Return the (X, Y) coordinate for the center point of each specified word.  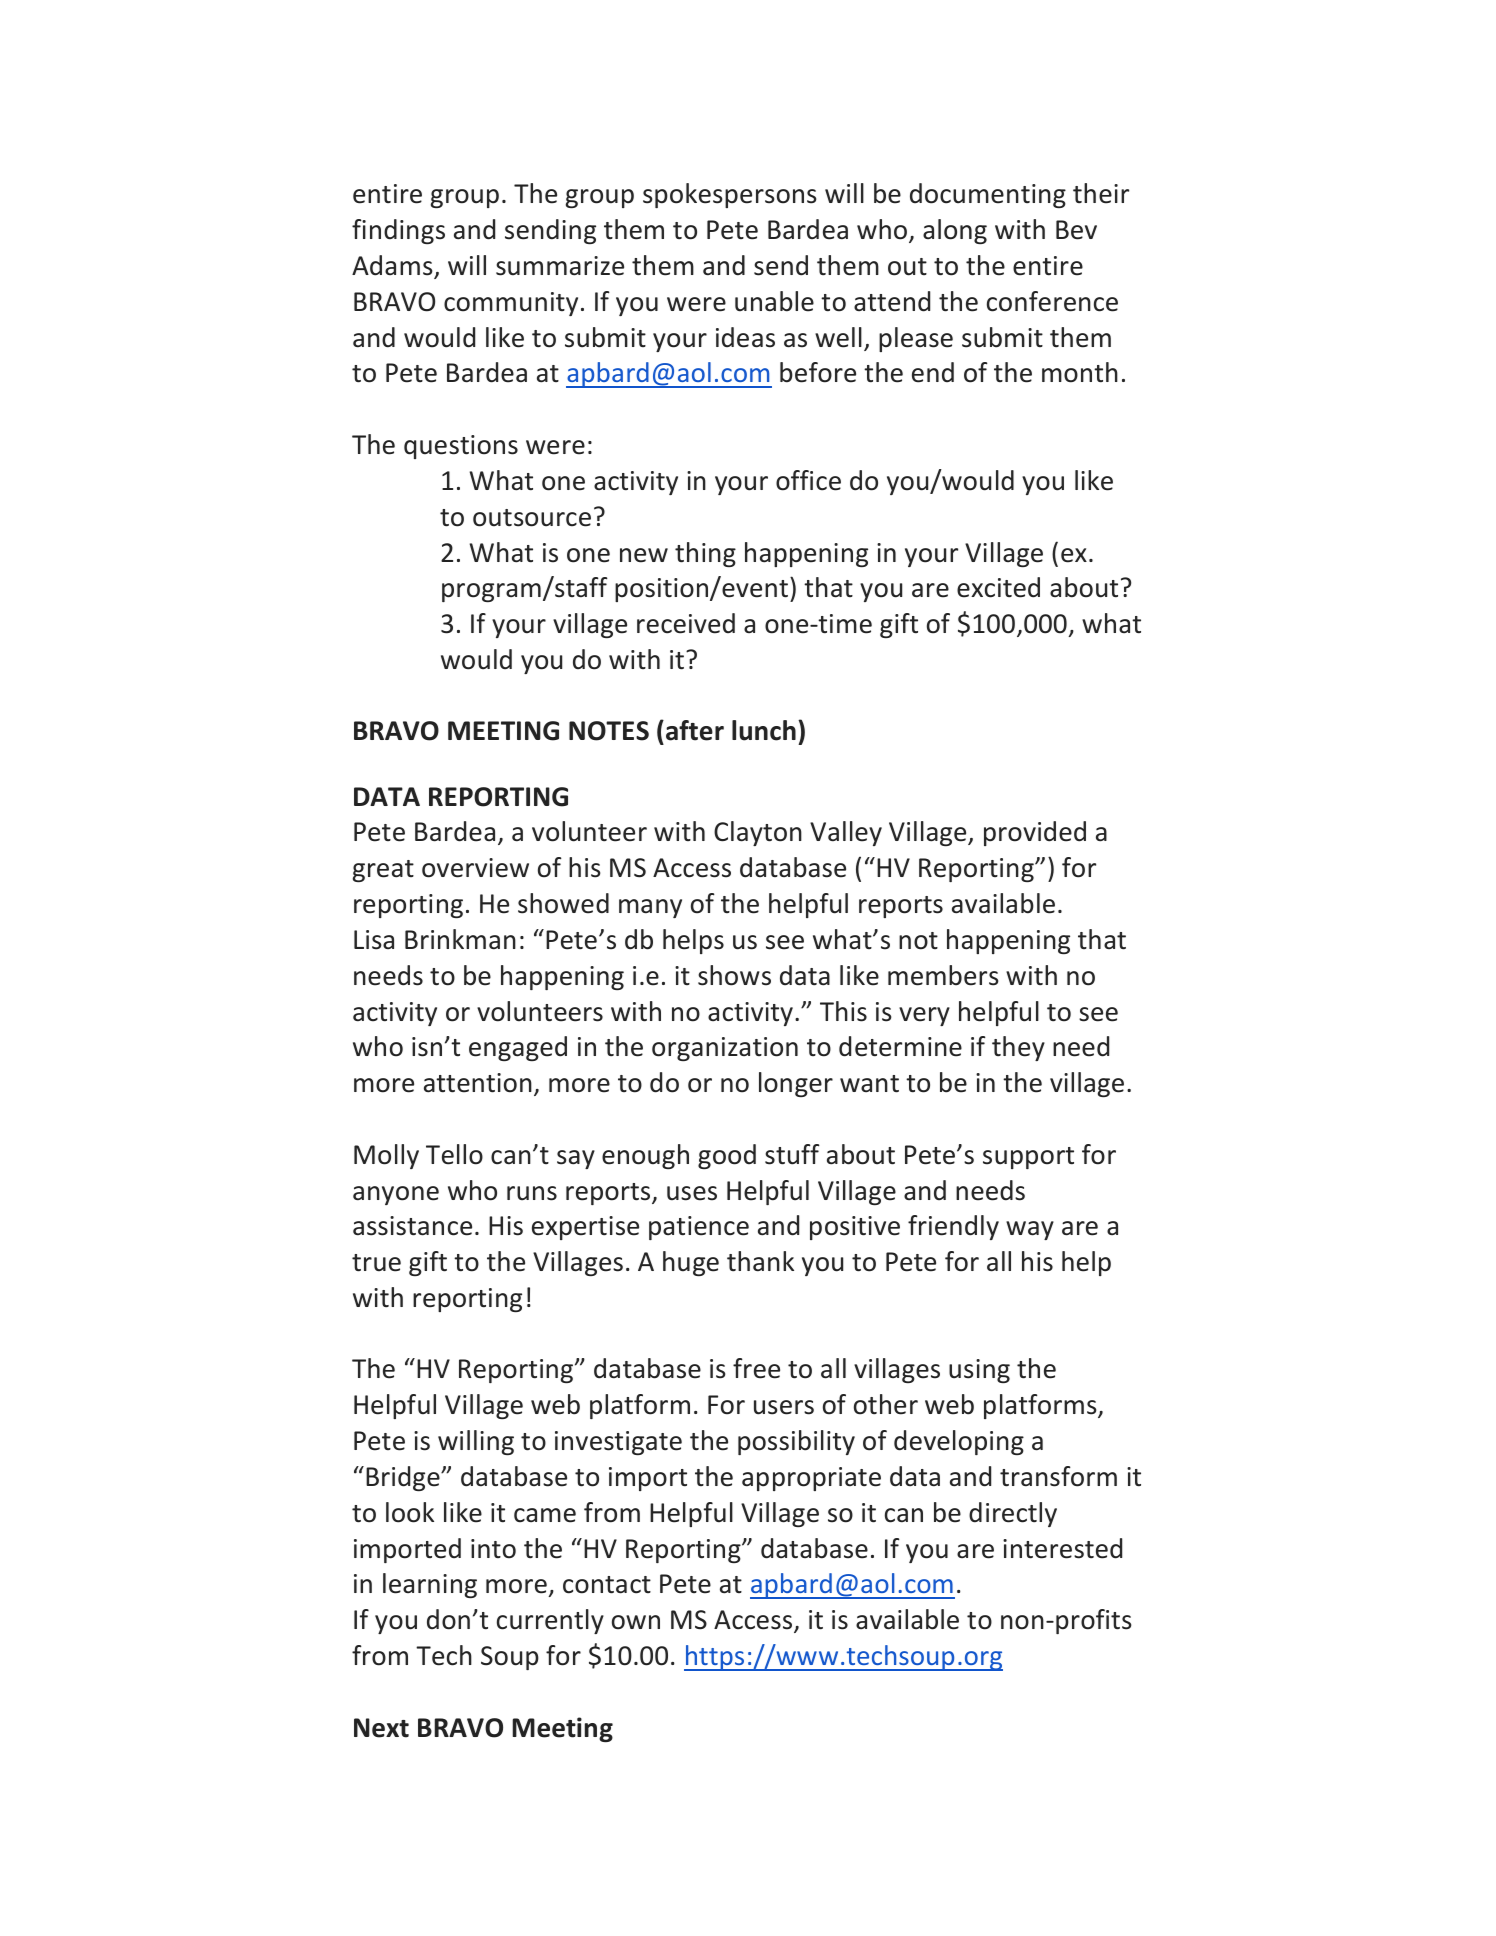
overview (475, 868)
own (636, 1622)
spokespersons (730, 195)
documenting (988, 195)
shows (734, 975)
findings (398, 231)
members (943, 975)
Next (381, 1728)
